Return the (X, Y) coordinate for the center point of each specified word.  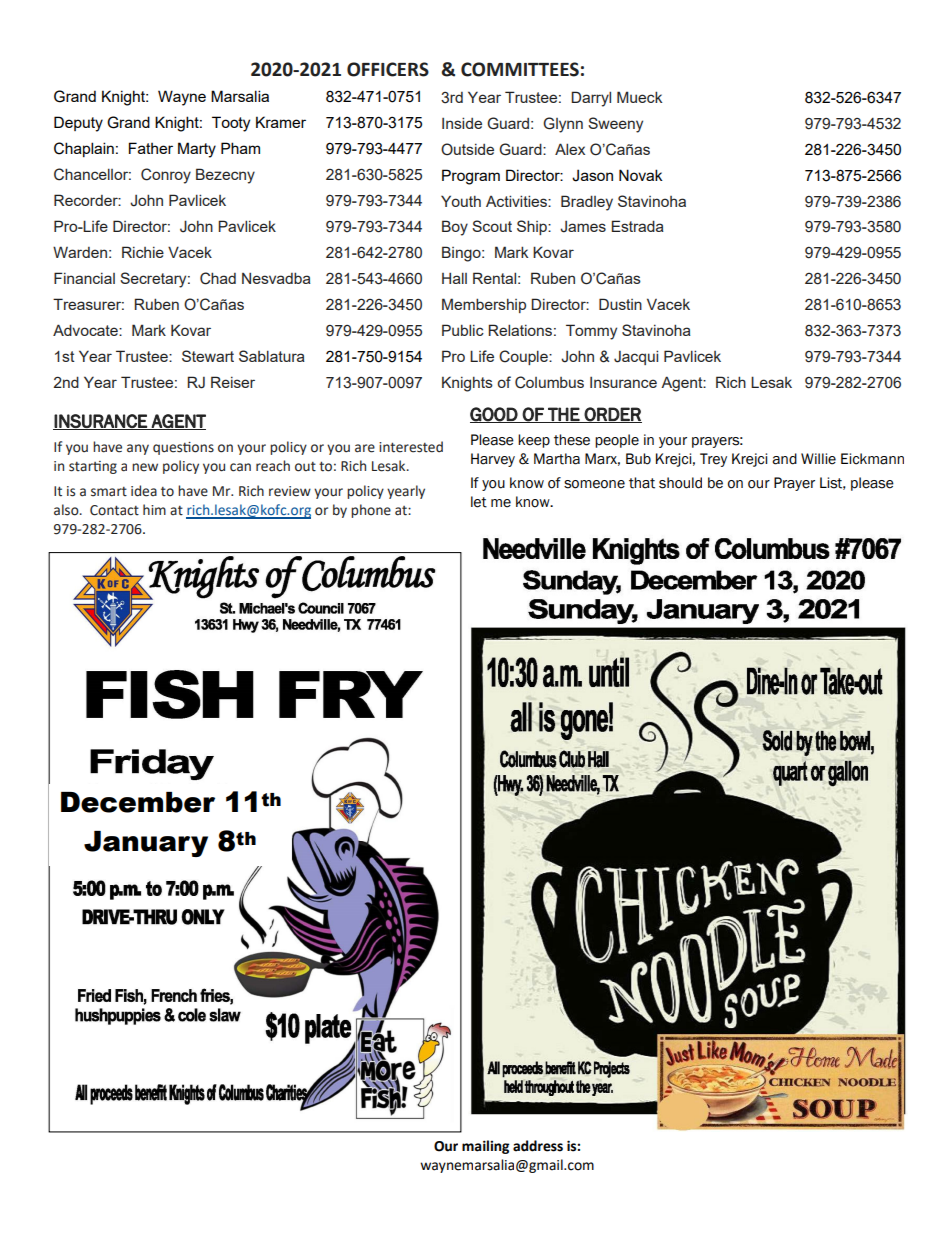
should (680, 483)
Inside (462, 123)
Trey (713, 460)
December (138, 802)
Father (151, 148)
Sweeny (615, 125)
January (146, 844)
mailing (485, 1147)
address (538, 1146)
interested (411, 447)
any (138, 449)
